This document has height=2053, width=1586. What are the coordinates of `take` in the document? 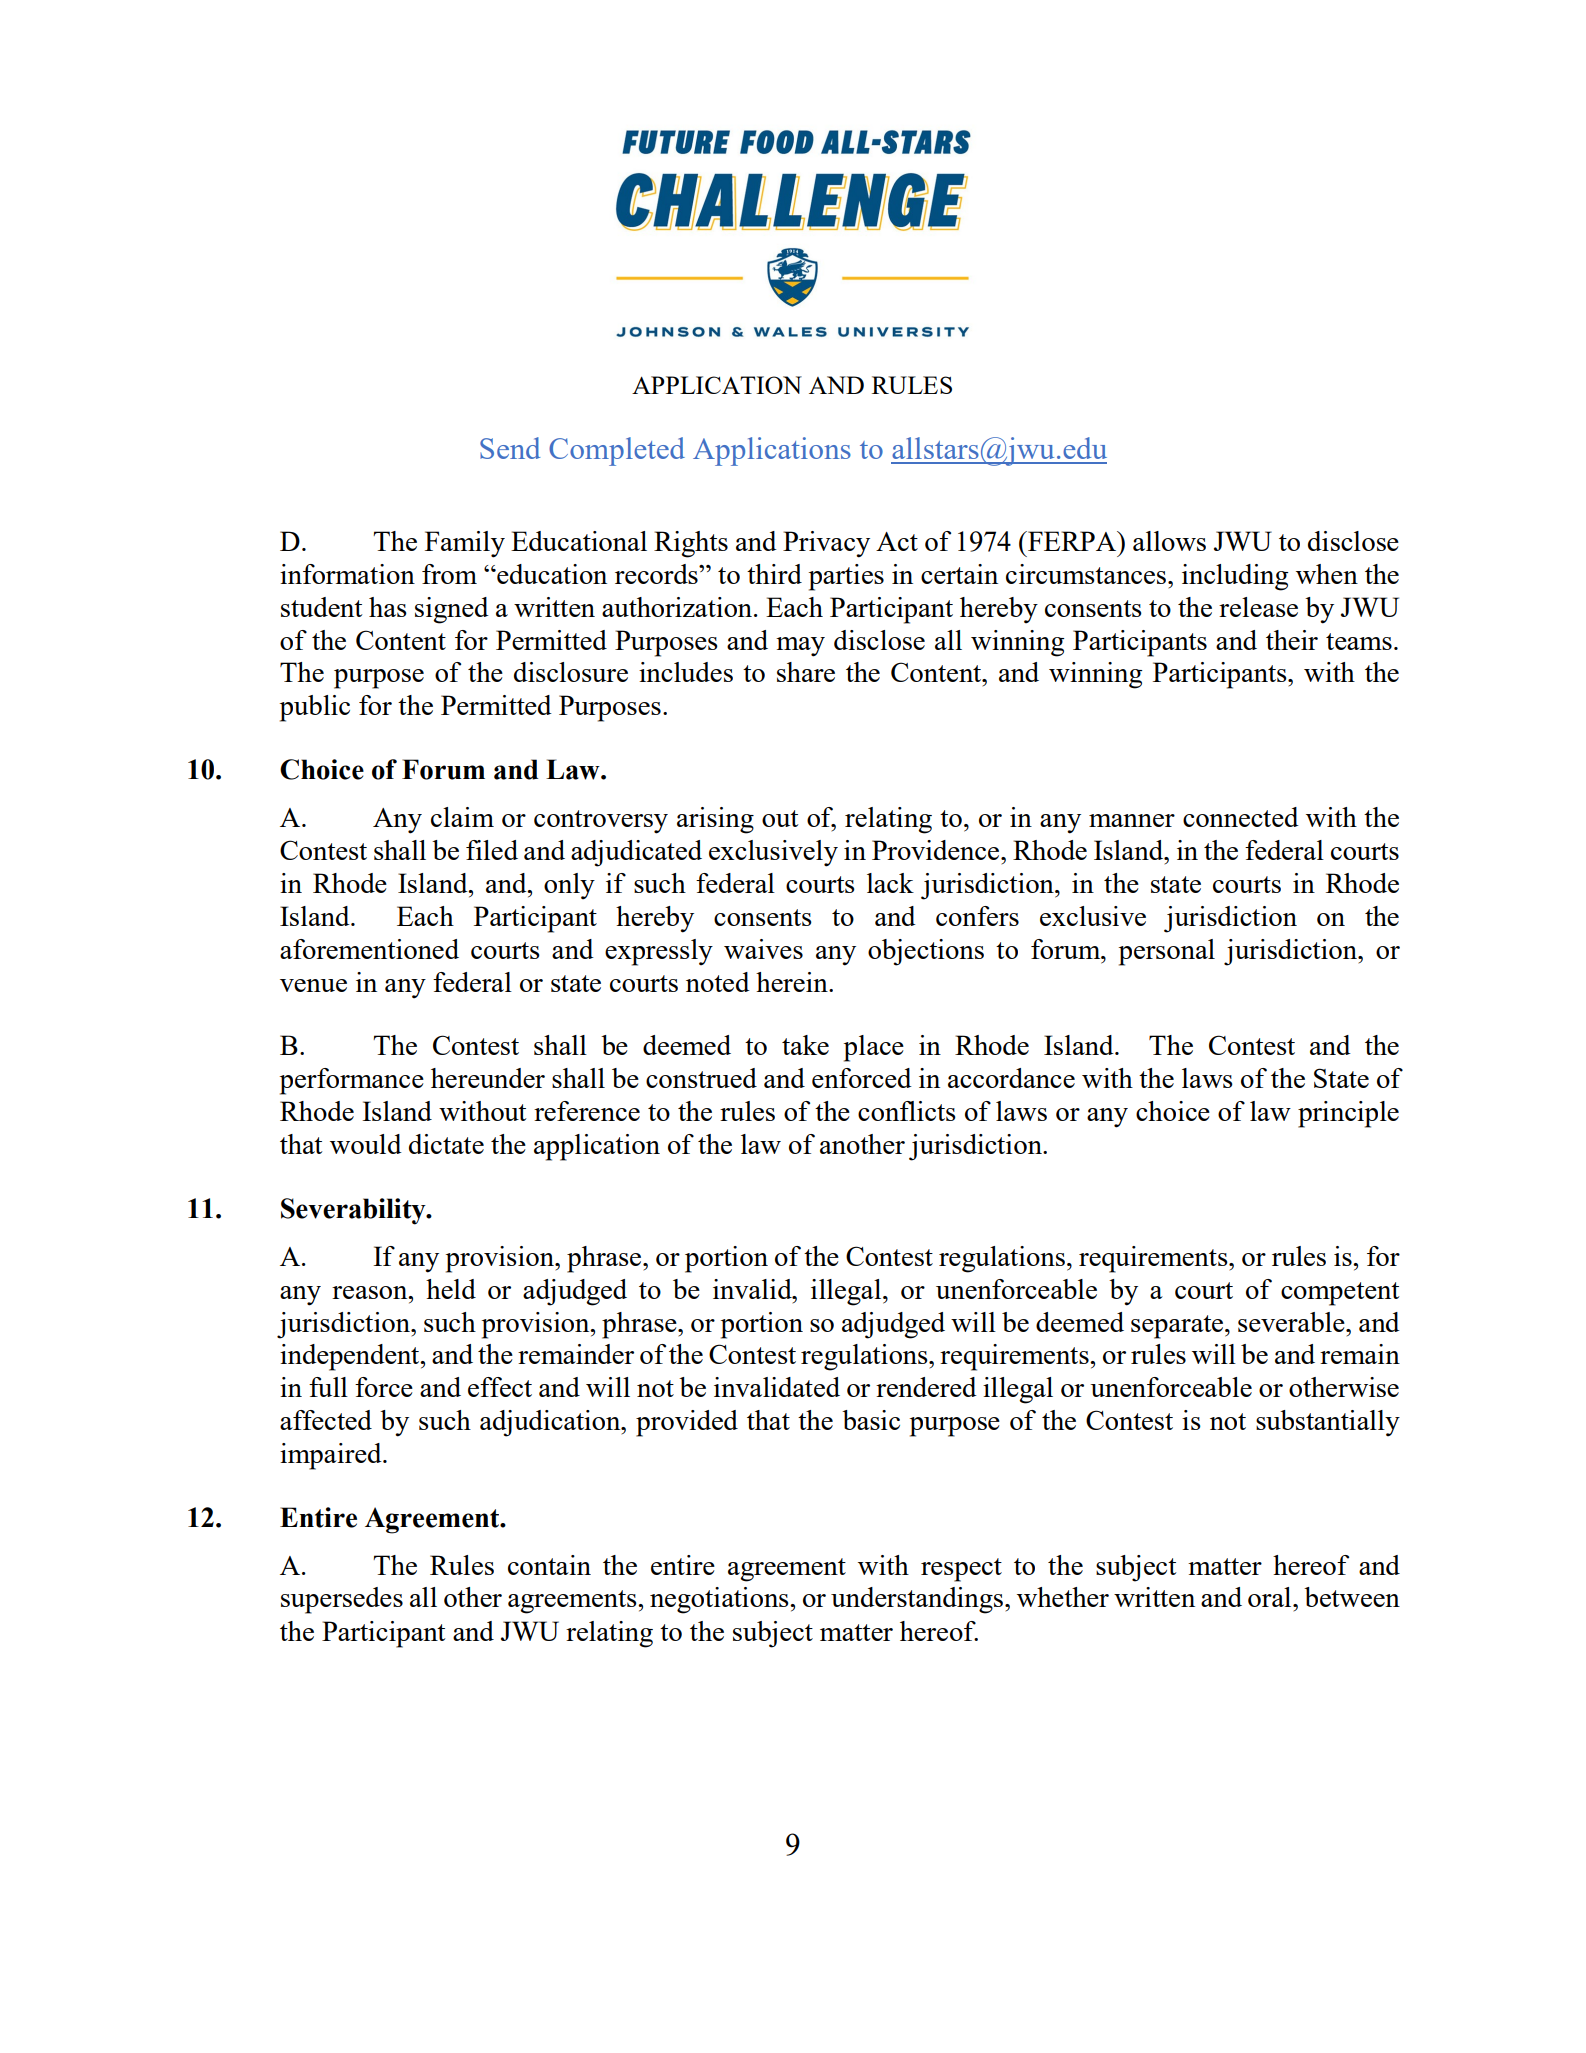 It's located at (805, 1045).
